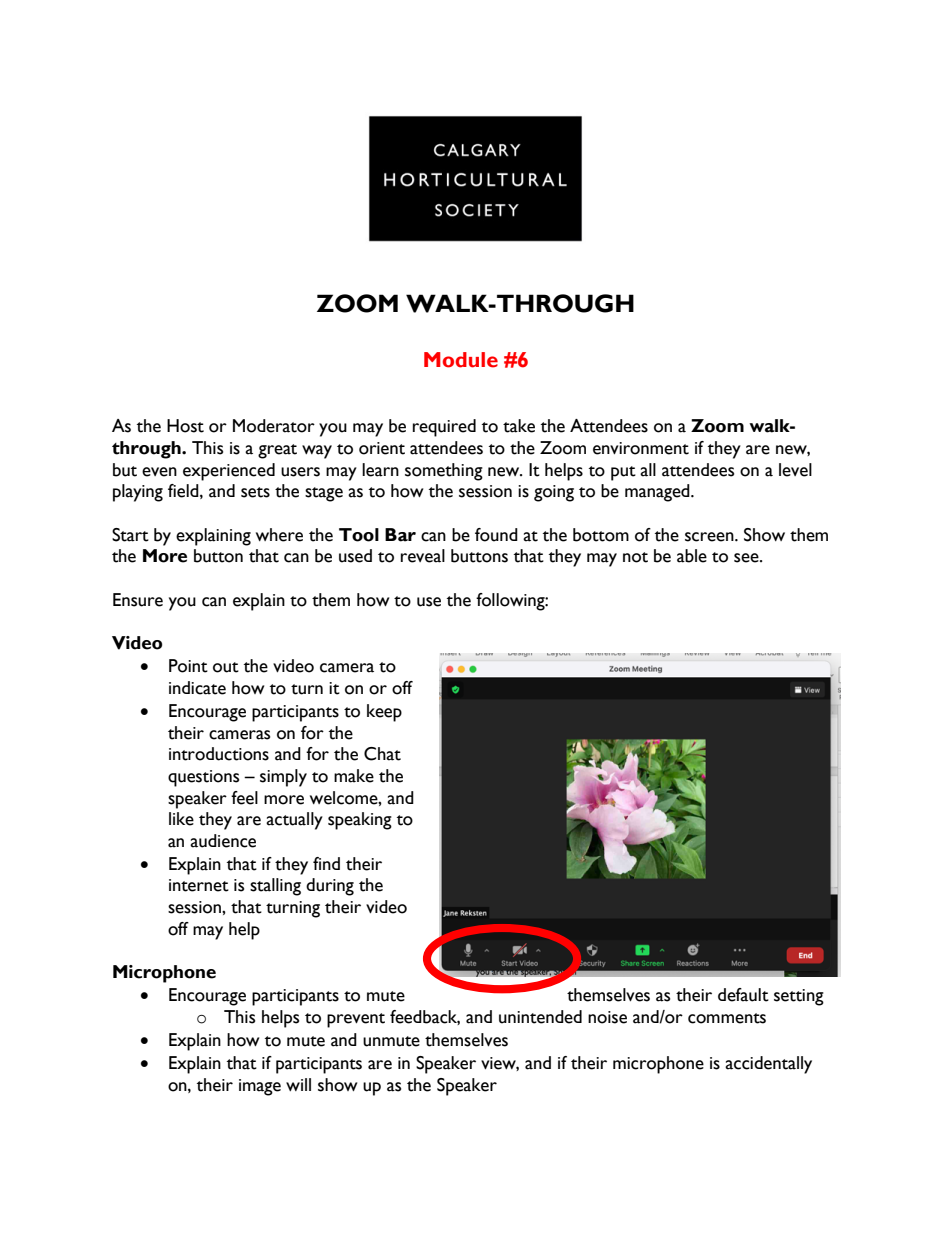 The width and height of the image is (952, 1233). I want to click on Module, so click(461, 360).
